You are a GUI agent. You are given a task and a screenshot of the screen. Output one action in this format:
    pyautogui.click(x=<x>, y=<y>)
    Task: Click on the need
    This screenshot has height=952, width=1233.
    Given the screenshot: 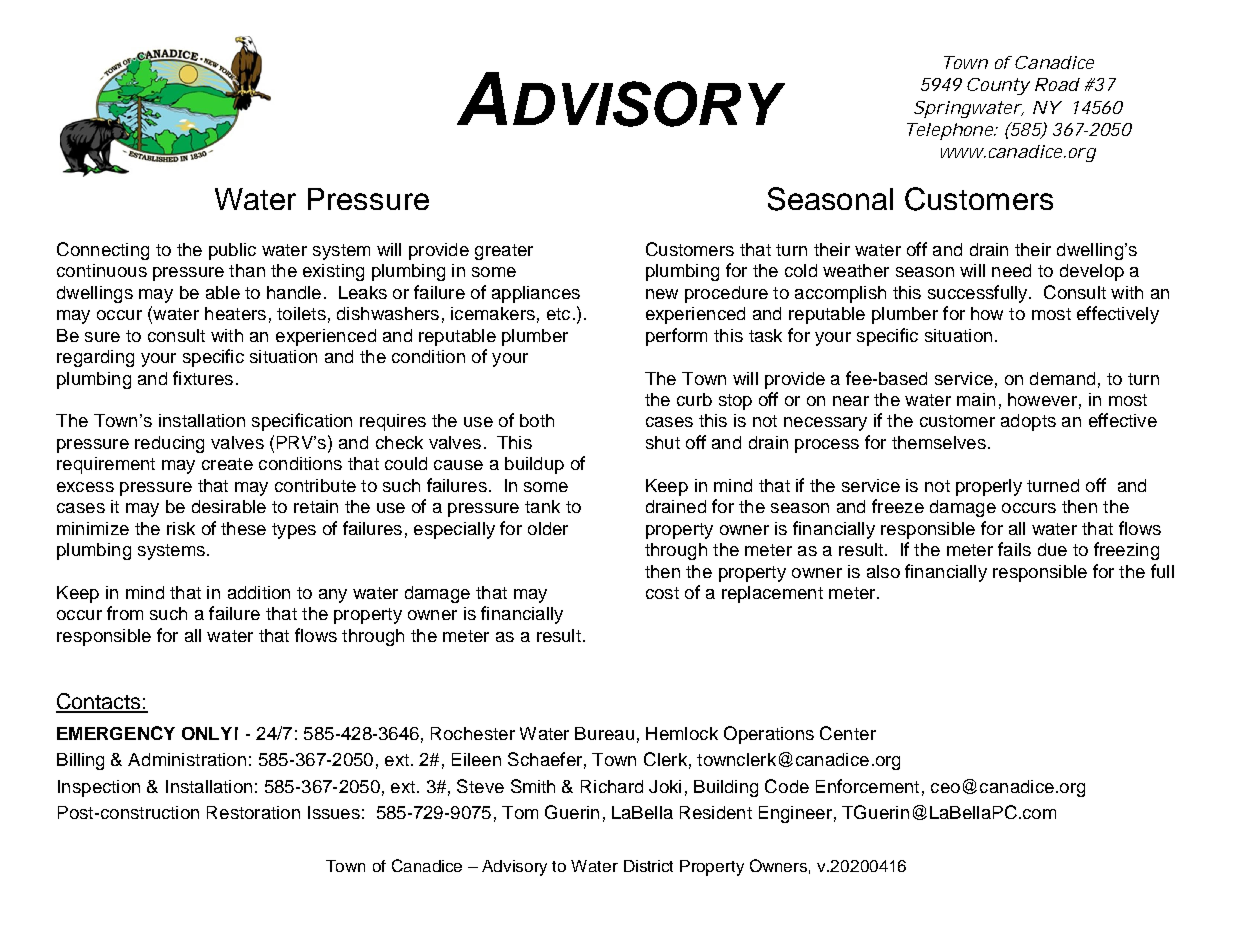 What is the action you would take?
    pyautogui.click(x=1011, y=270)
